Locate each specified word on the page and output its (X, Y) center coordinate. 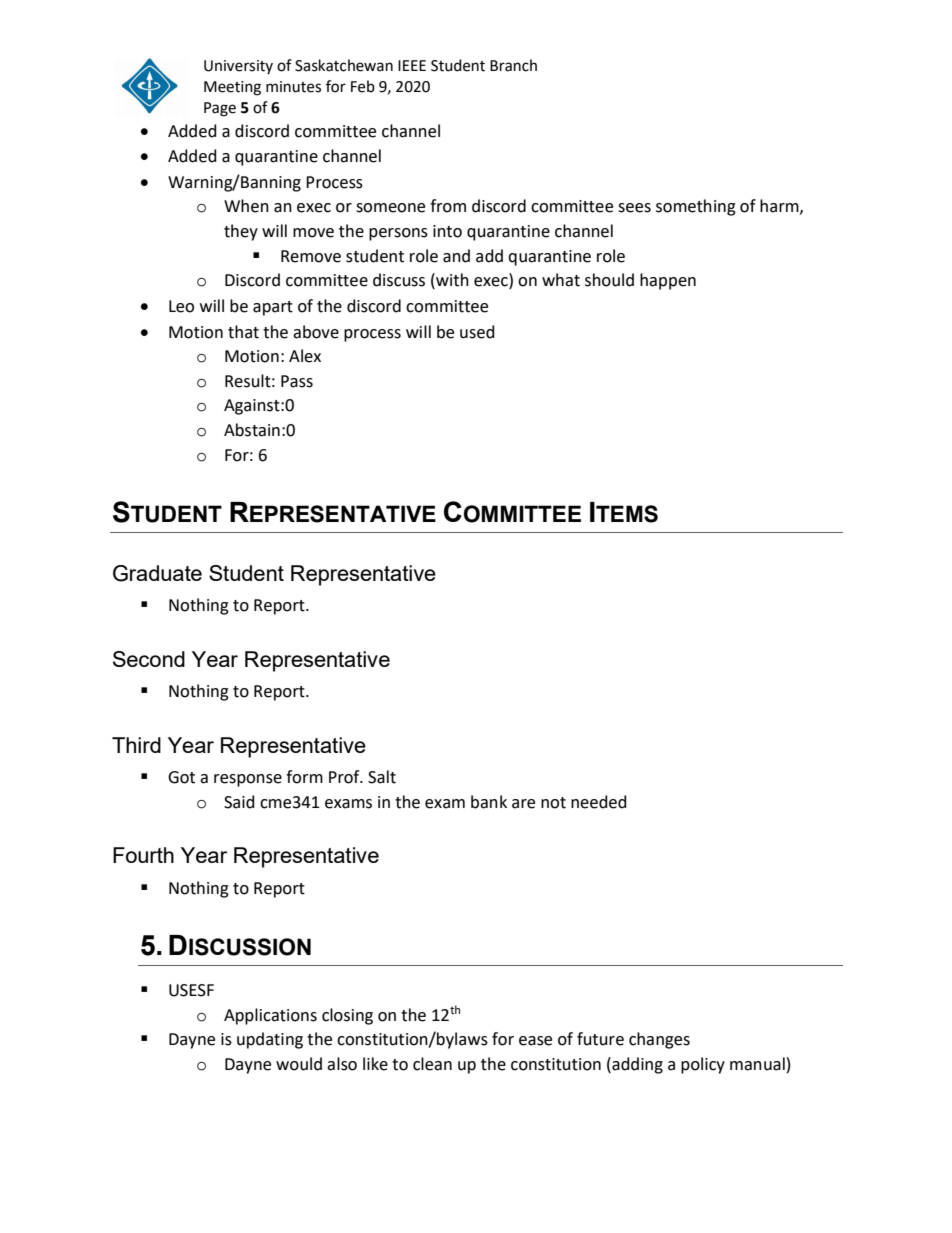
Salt (382, 777)
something (696, 207)
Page (220, 109)
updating (270, 1040)
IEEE (412, 65)
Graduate (157, 573)
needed (599, 802)
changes (659, 1040)
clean (432, 1064)
